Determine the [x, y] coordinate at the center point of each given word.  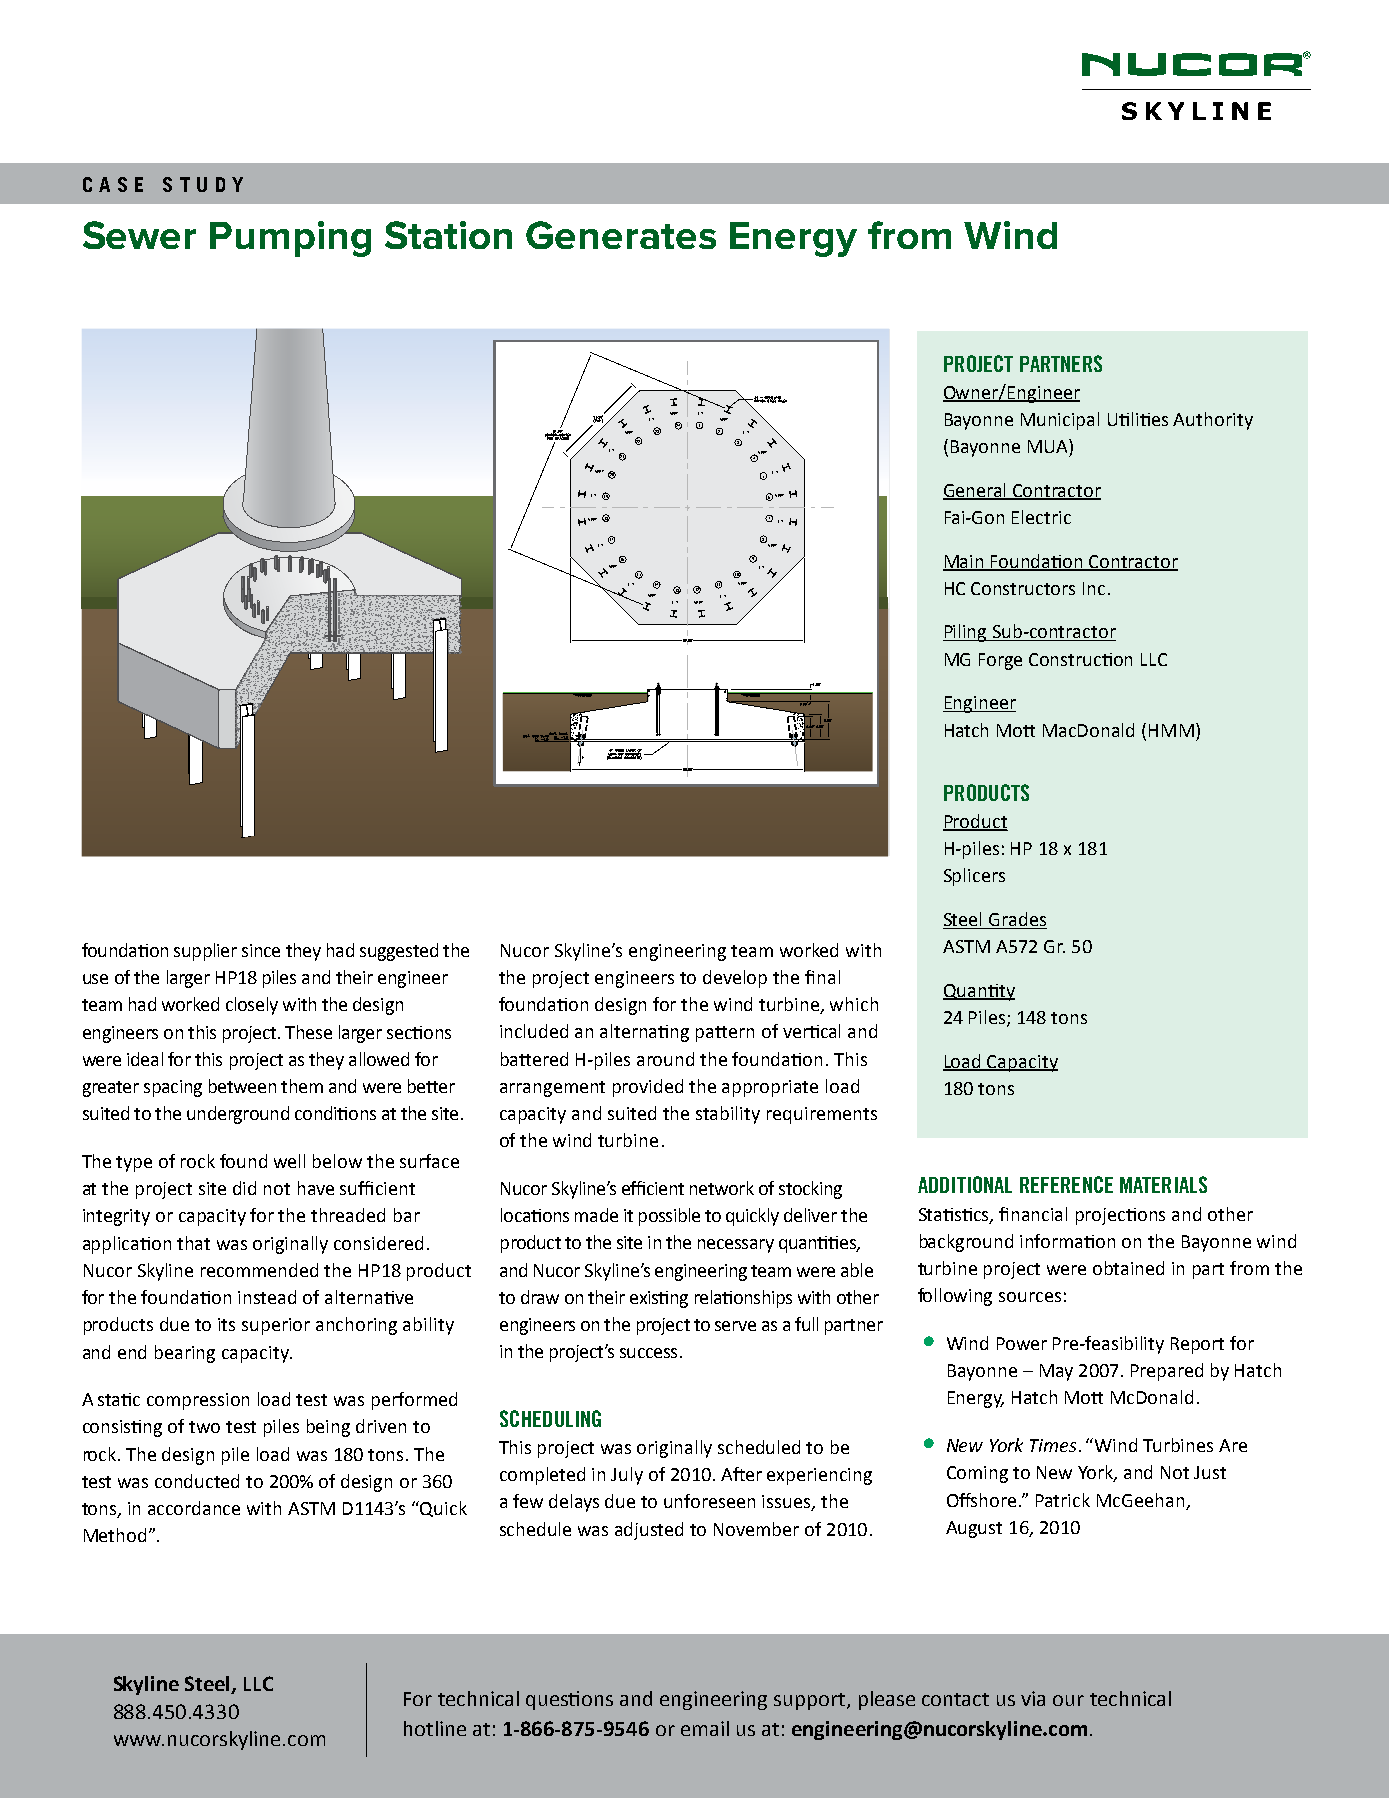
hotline [435, 1728]
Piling [966, 633]
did [244, 1188]
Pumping [290, 239]
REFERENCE [1066, 1184]
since [261, 950]
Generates [621, 235]
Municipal [1060, 421]
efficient [653, 1188]
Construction [1080, 659]
